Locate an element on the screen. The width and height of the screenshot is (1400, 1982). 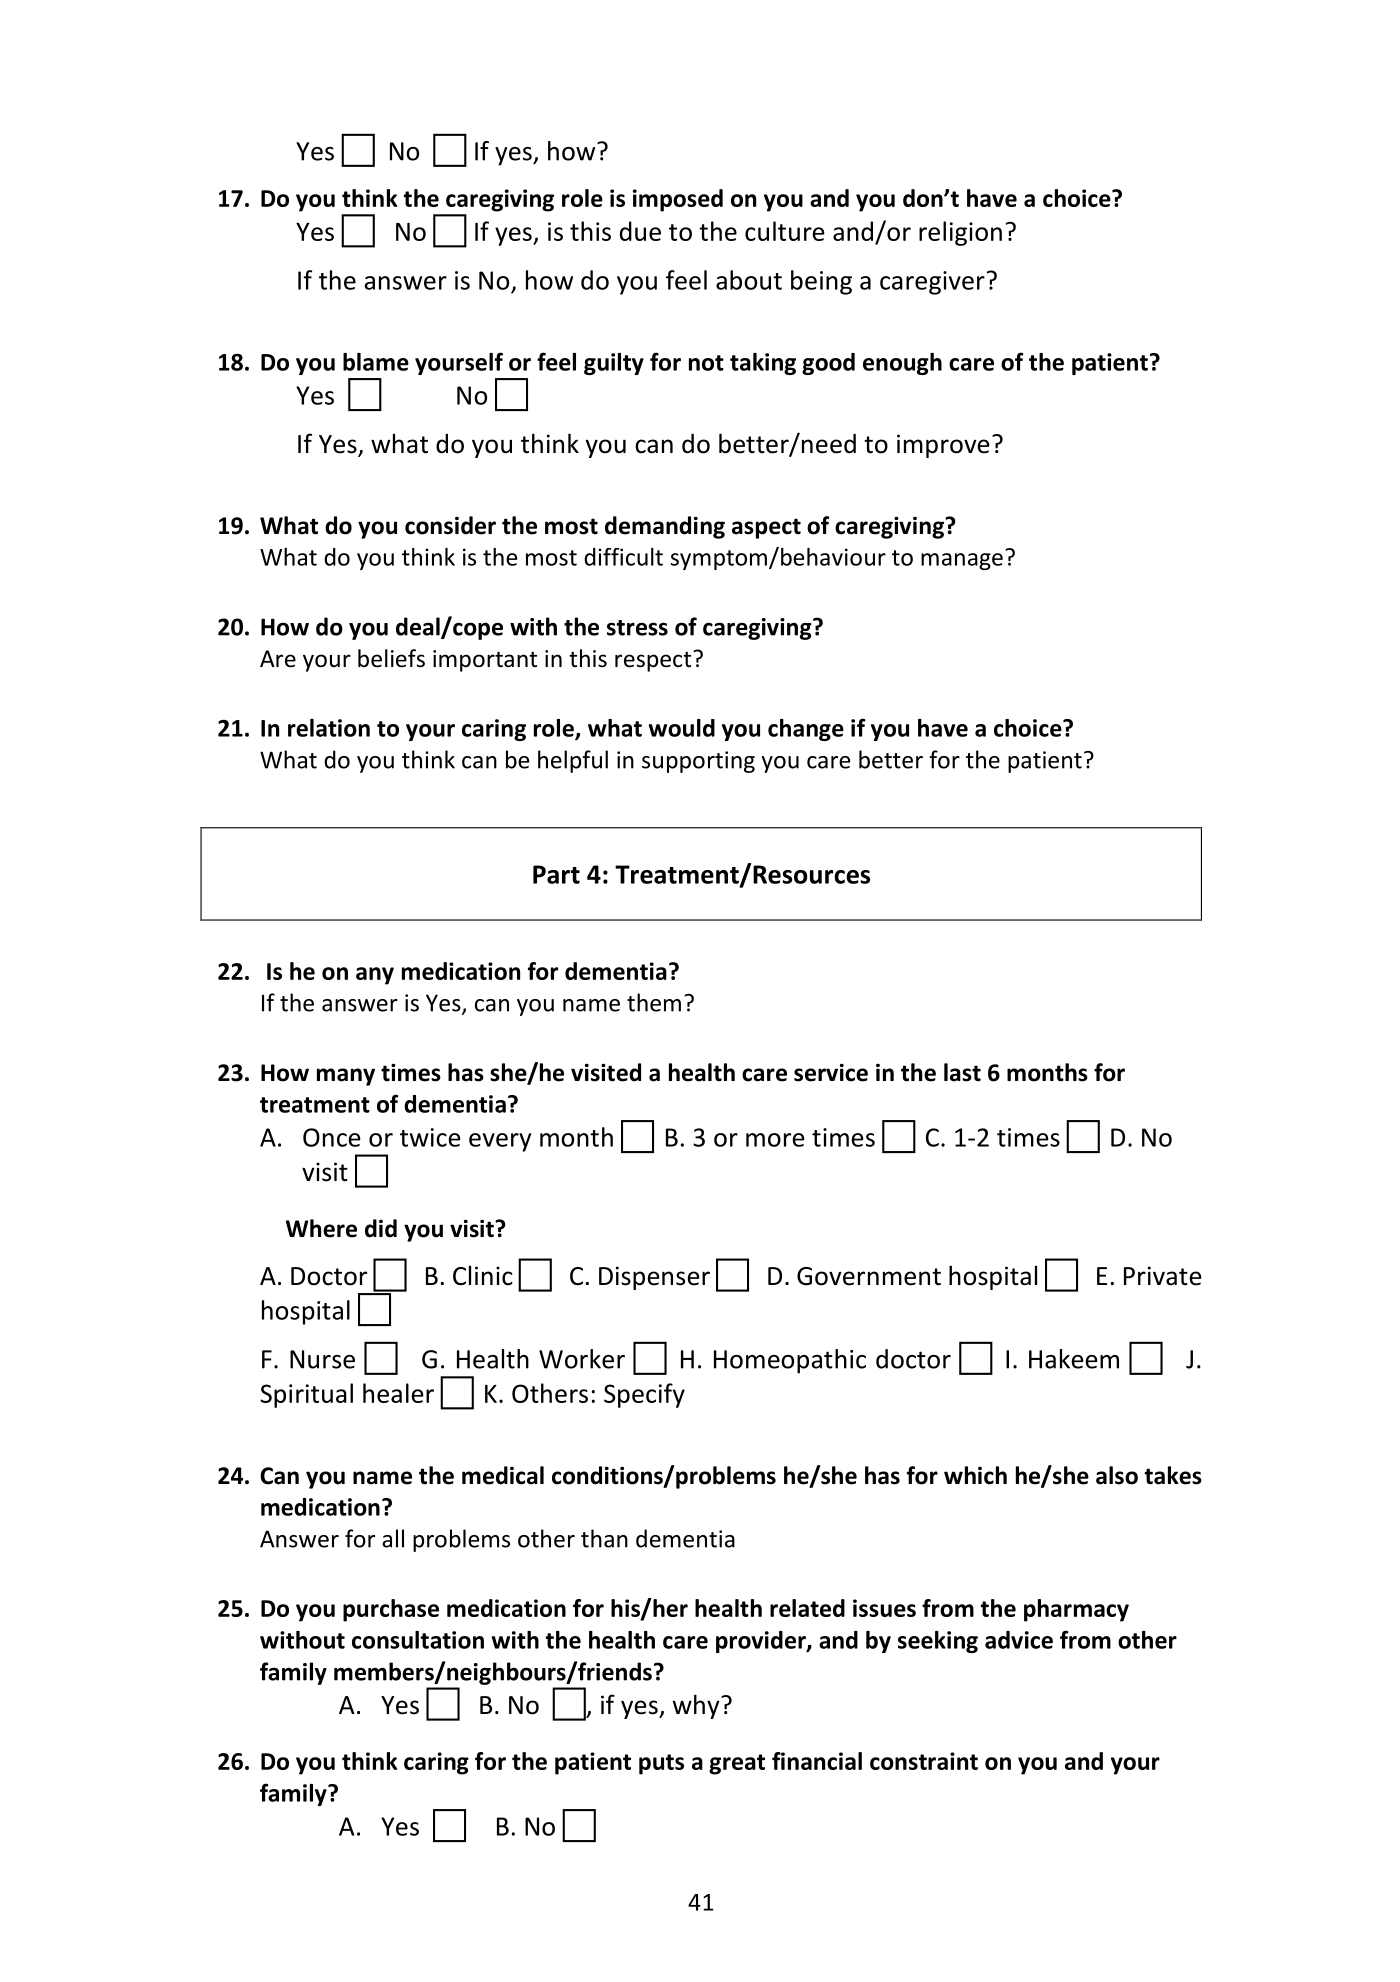
about is located at coordinates (749, 280).
